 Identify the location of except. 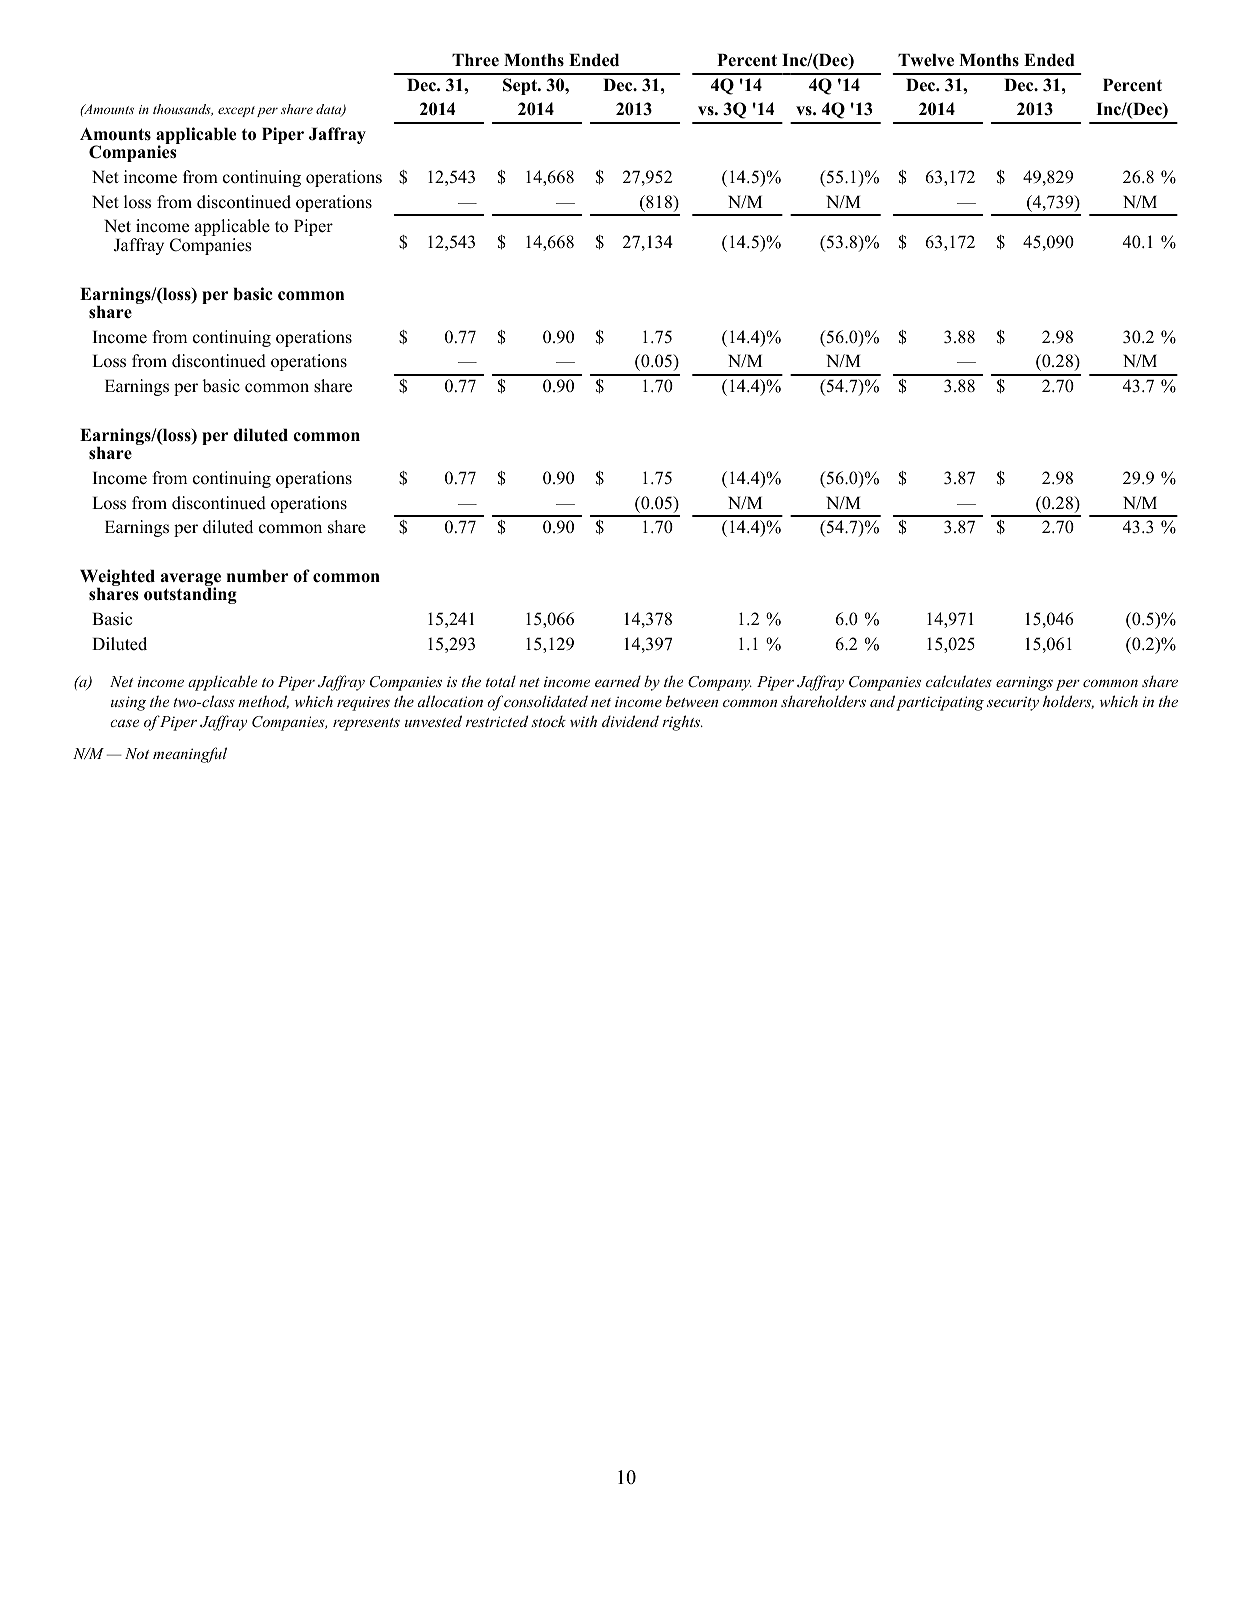
(236, 111).
